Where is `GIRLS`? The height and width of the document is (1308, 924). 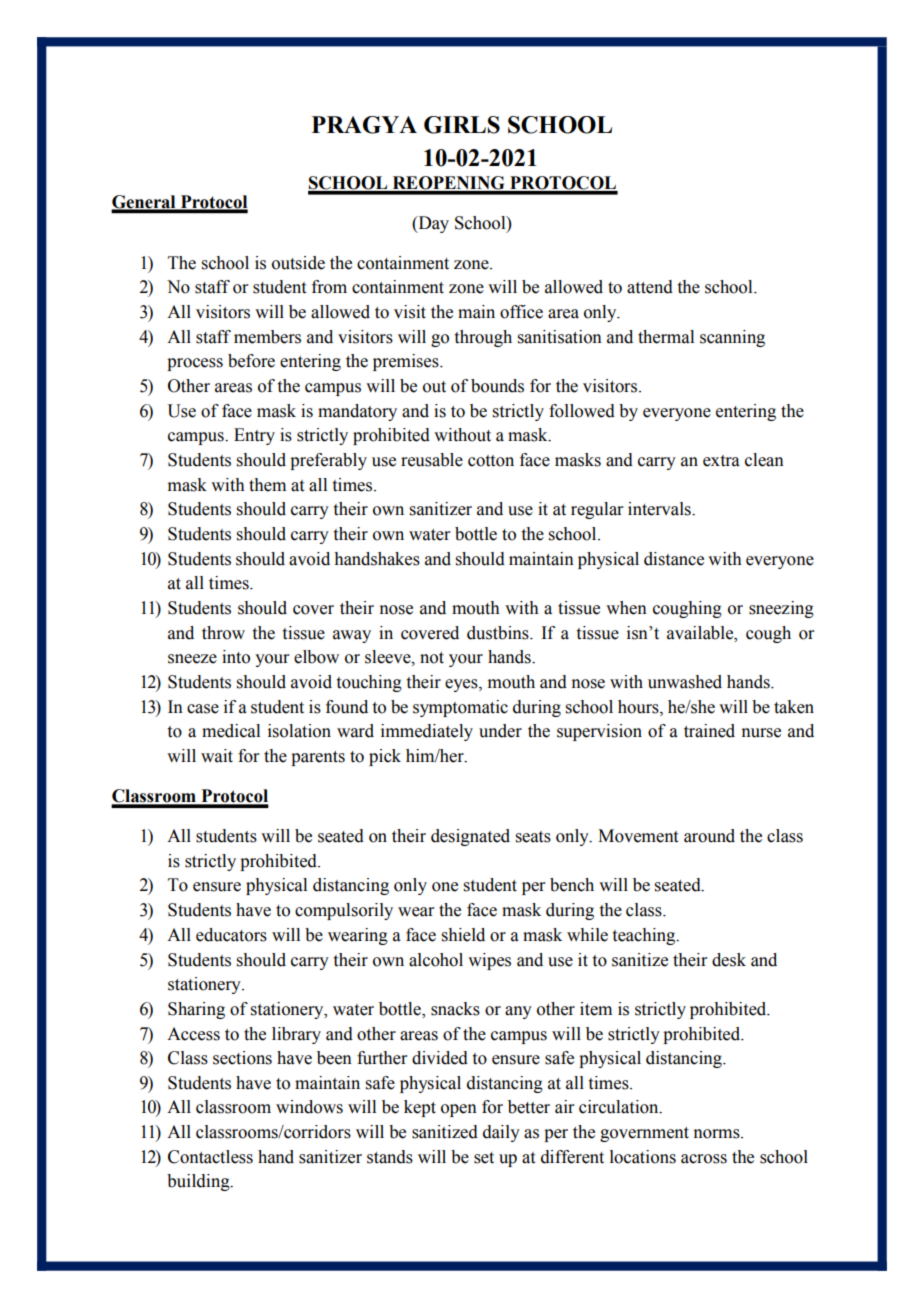 GIRLS is located at coordinates (462, 125).
